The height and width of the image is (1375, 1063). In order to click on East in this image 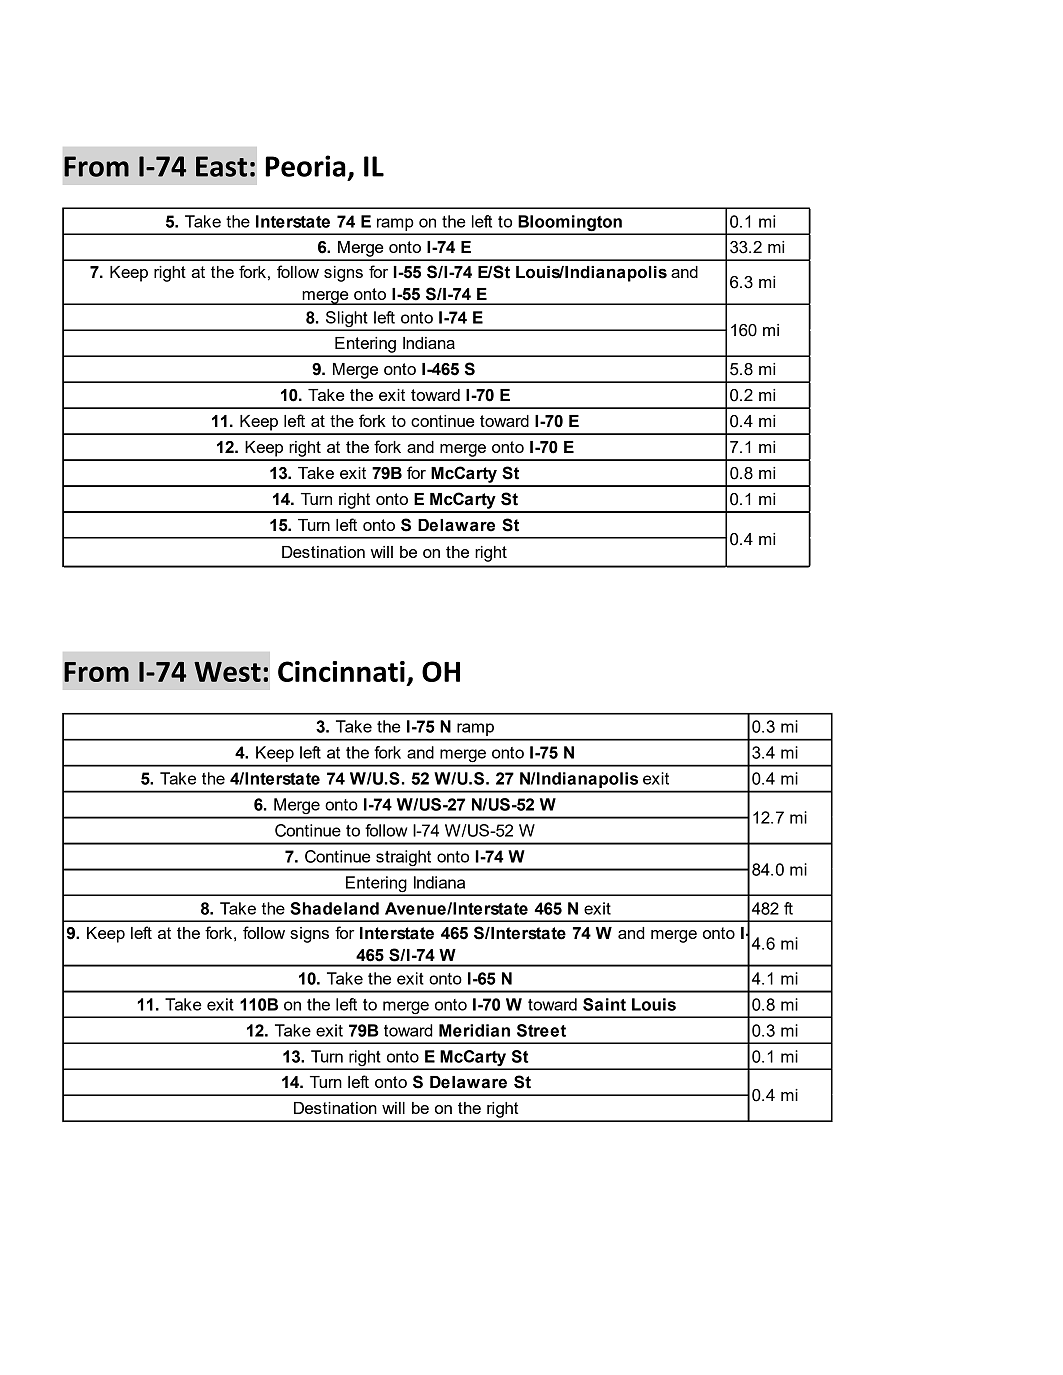, I will do `click(221, 166)`.
